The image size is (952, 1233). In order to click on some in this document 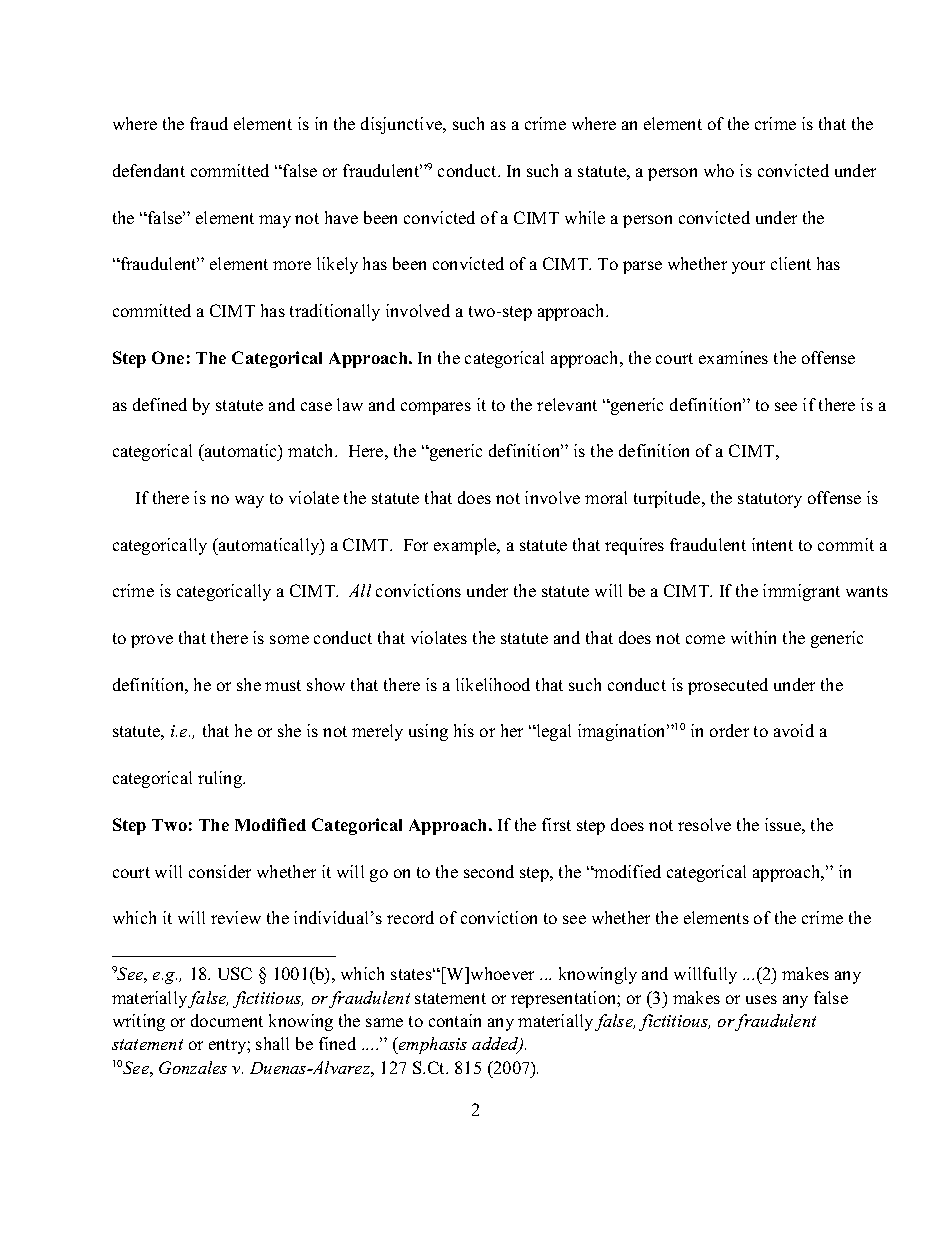, I will do `click(289, 639)`.
